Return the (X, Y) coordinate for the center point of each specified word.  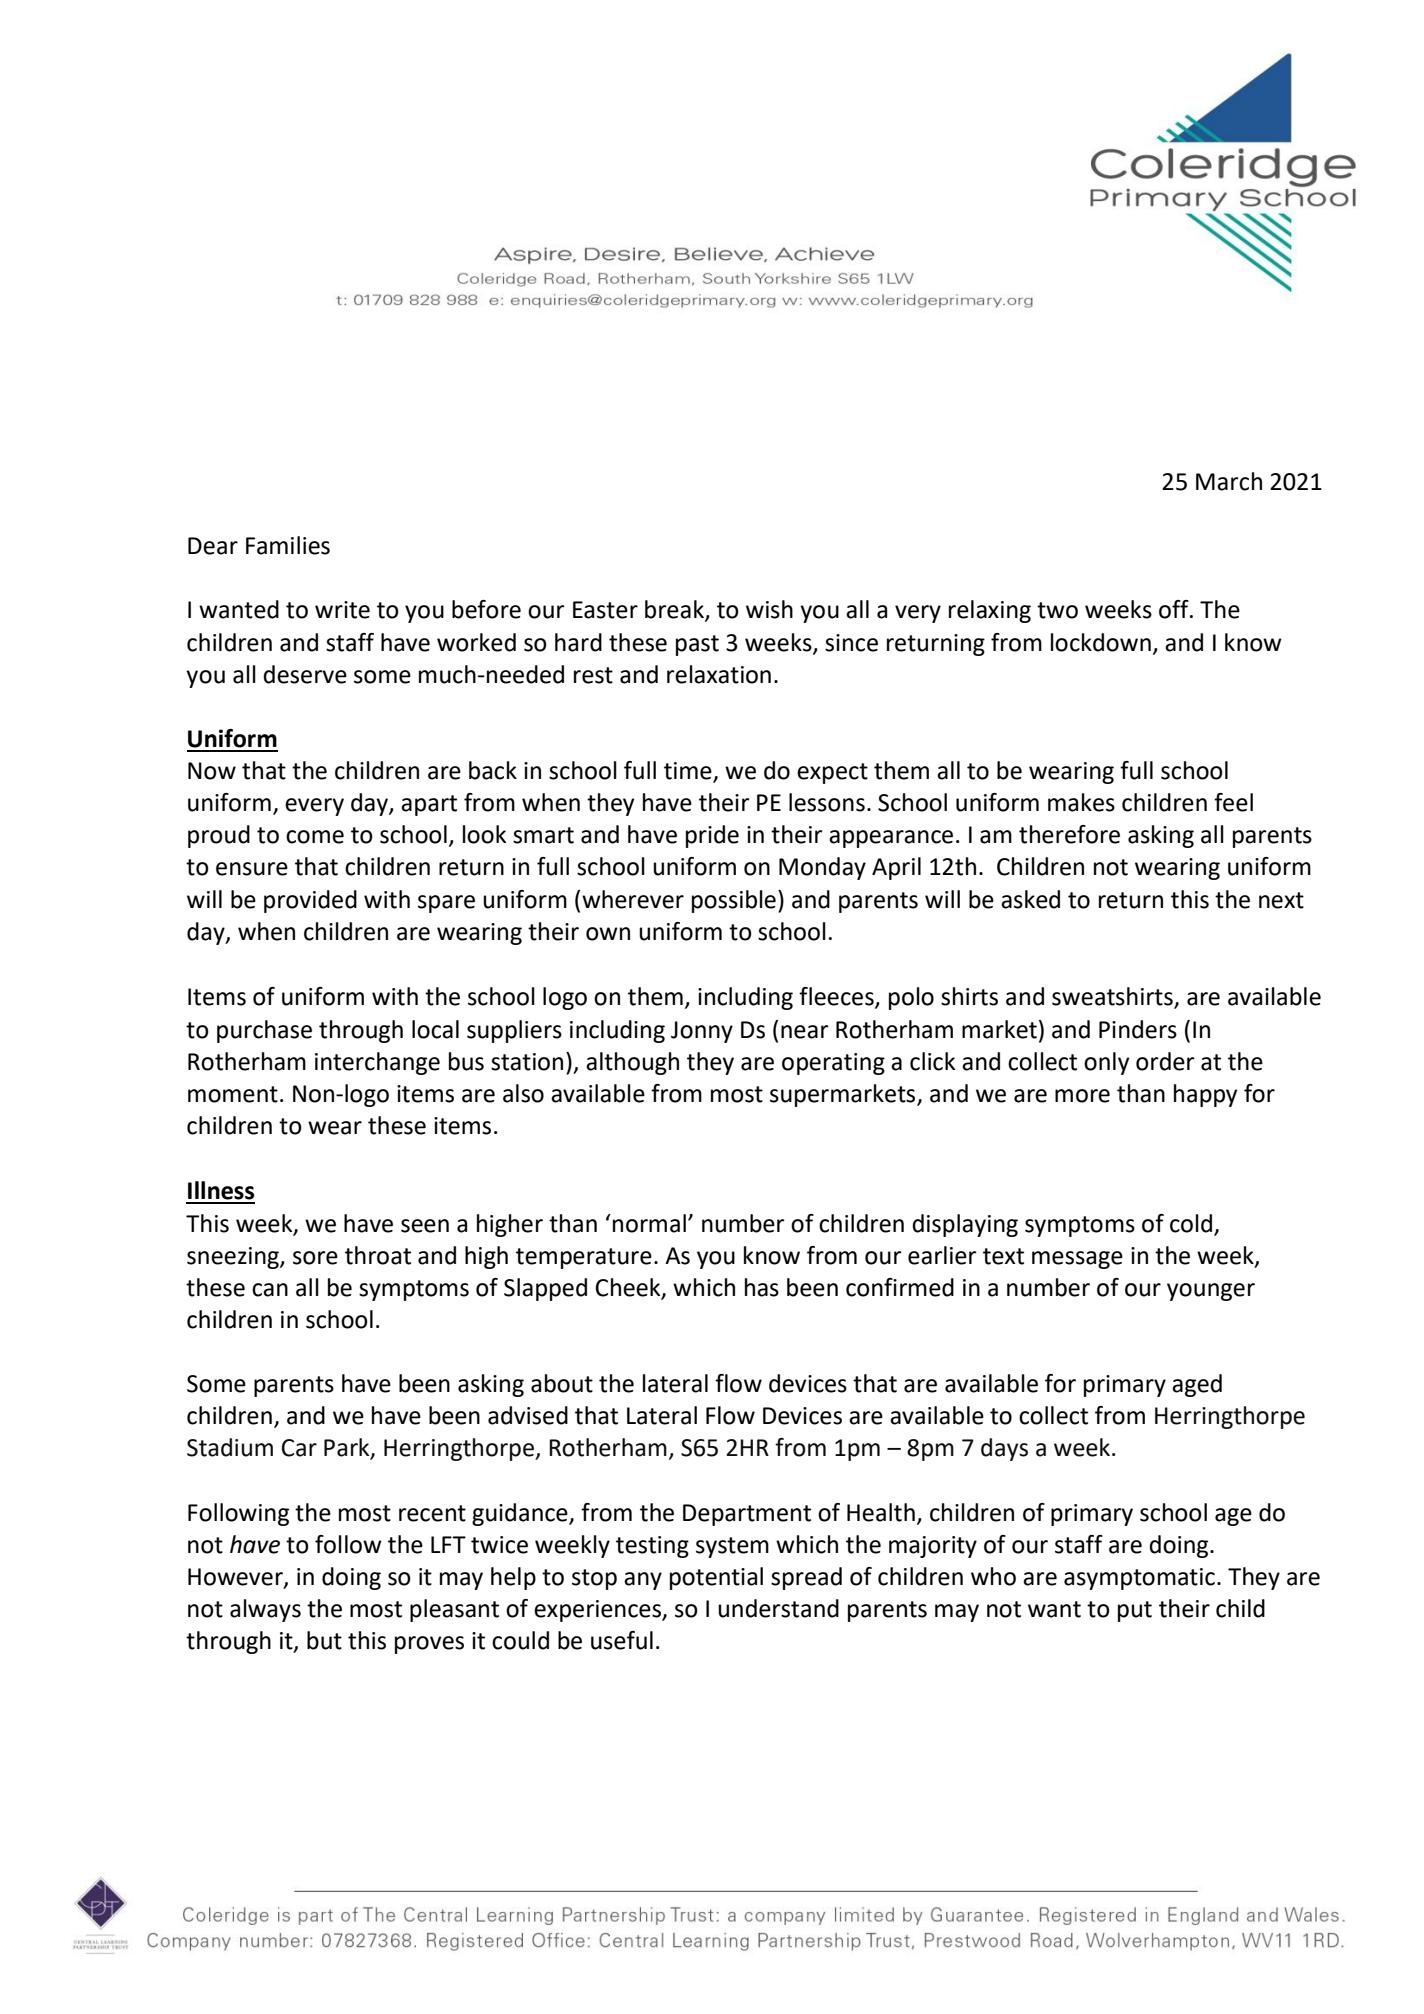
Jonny (702, 1032)
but (324, 1640)
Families (288, 545)
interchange (377, 1063)
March (1229, 481)
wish (769, 609)
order (1165, 1061)
